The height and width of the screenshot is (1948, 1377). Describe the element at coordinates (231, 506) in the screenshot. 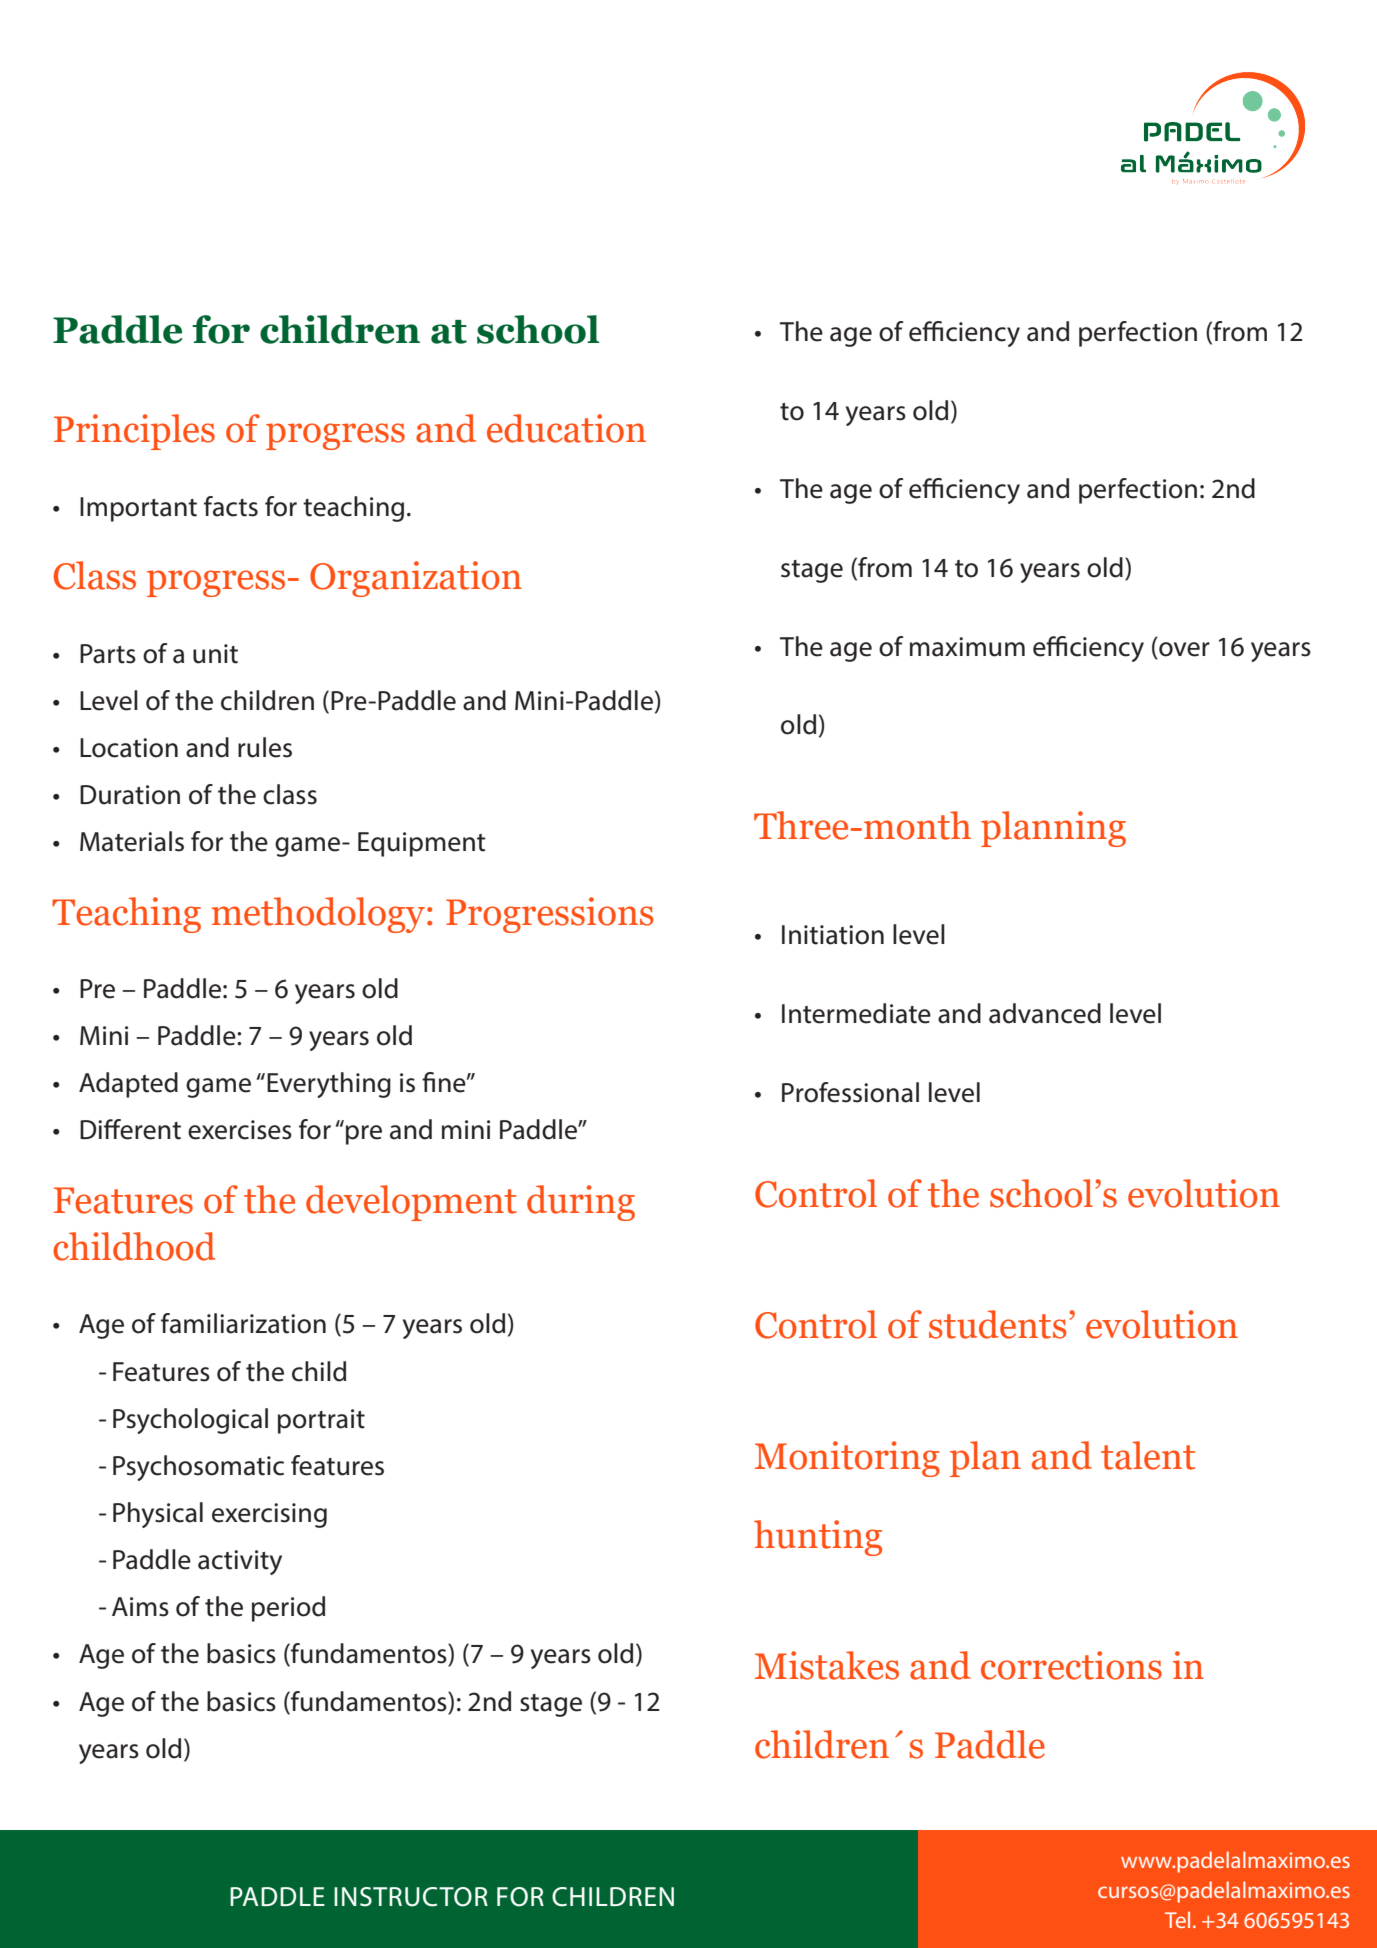

I see `facts` at that location.
